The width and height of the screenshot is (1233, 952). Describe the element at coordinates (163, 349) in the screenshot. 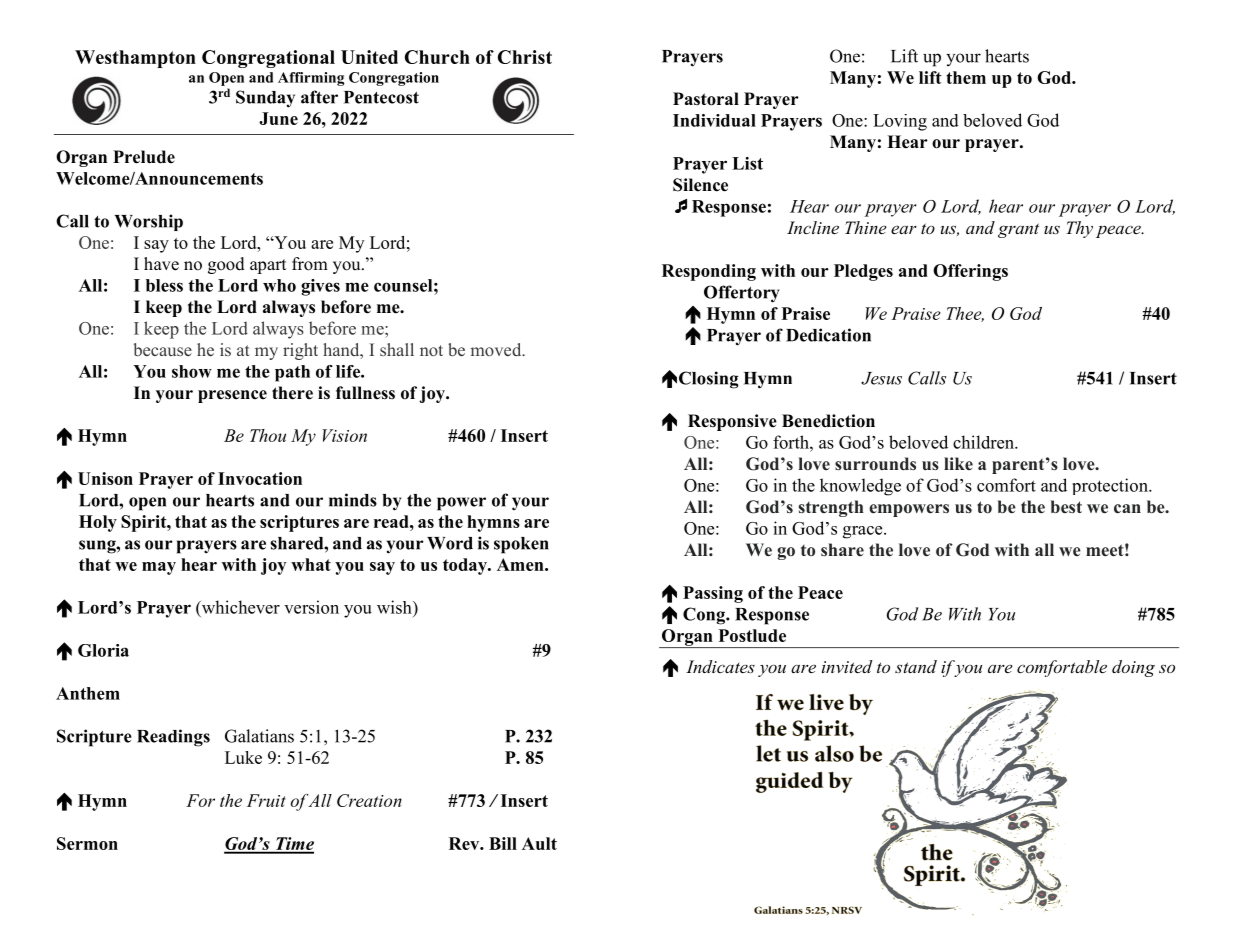

I see `because` at that location.
